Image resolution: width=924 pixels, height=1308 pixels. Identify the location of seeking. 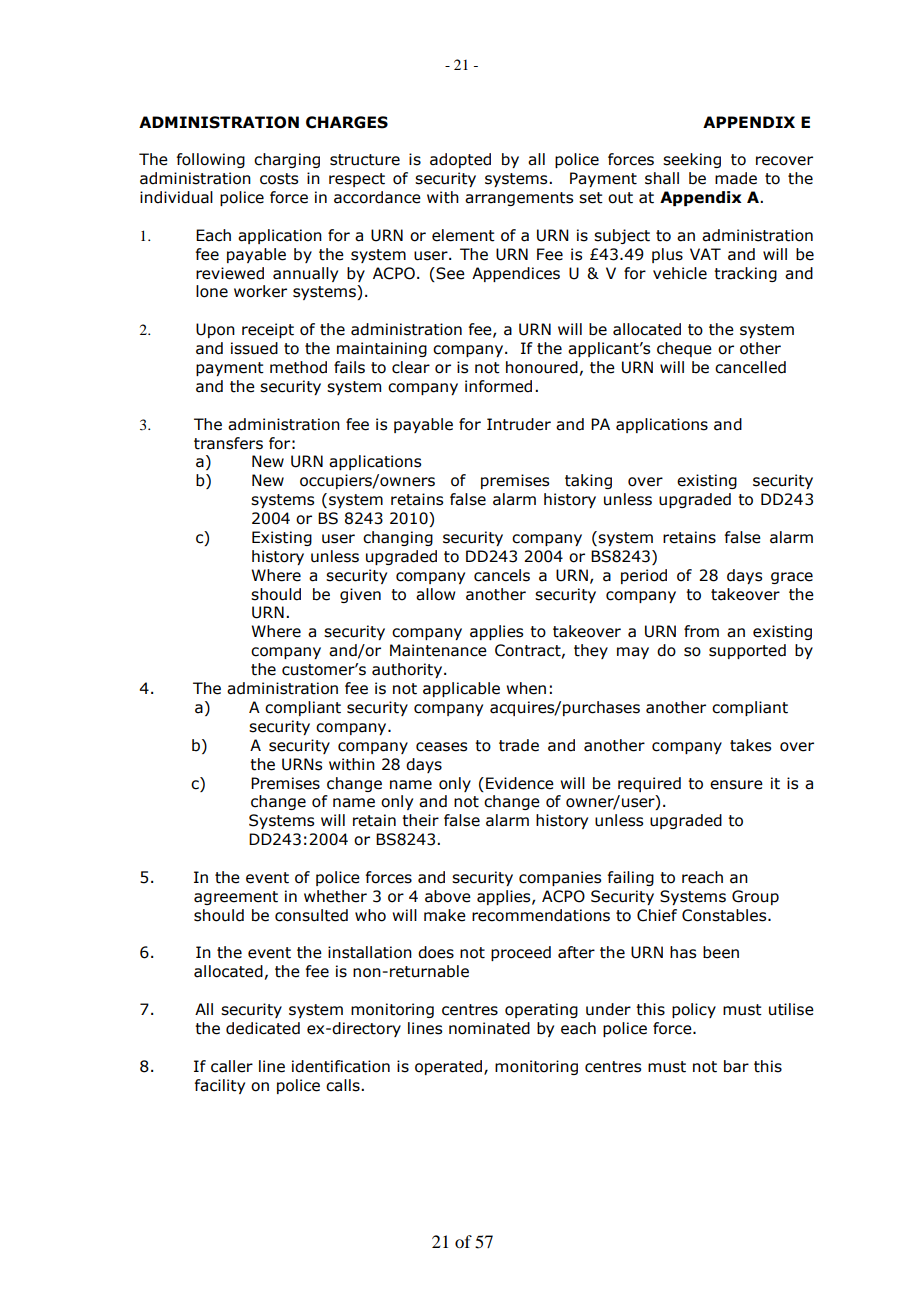
(692, 160).
